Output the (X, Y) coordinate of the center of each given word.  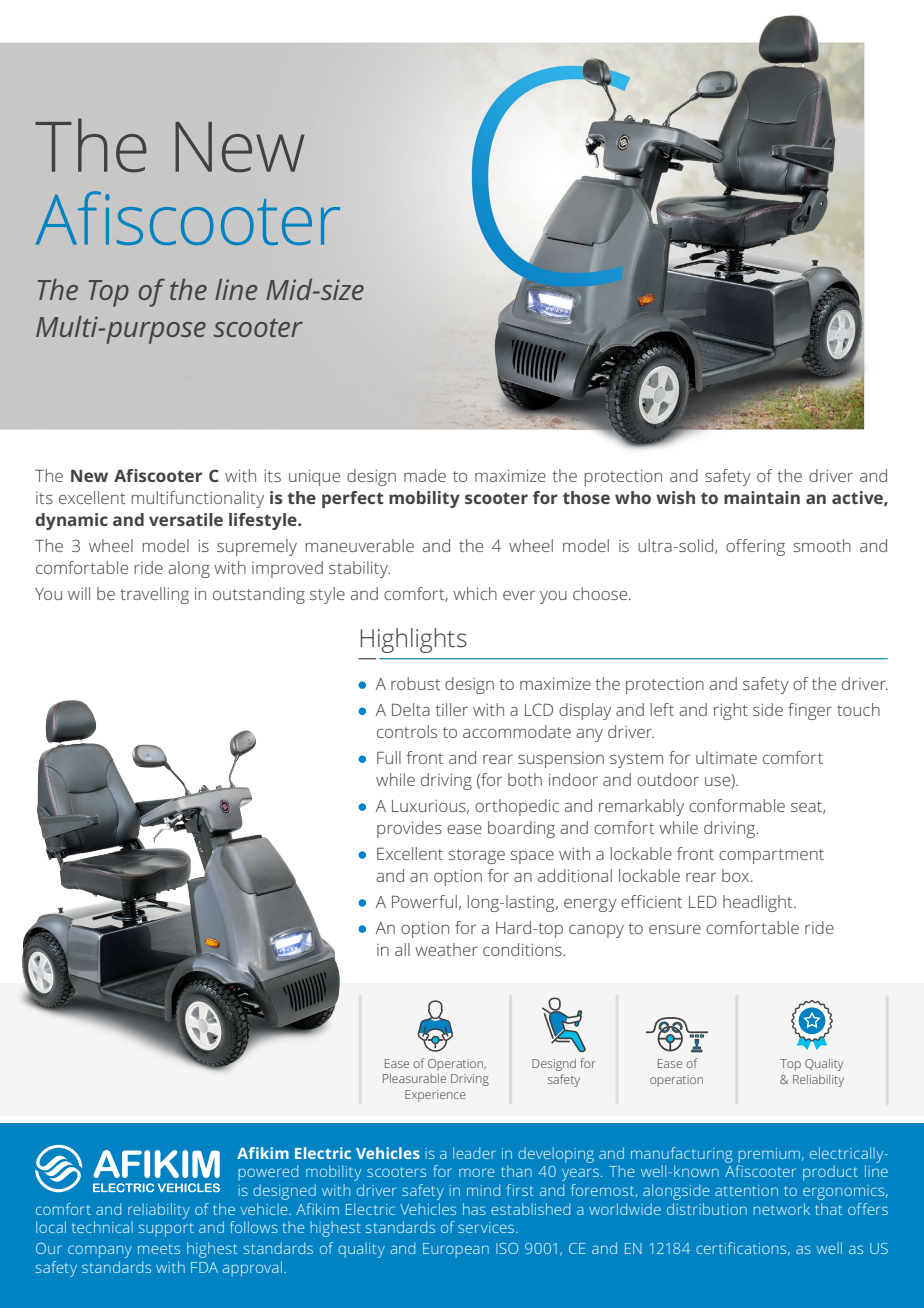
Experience (435, 1096)
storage (476, 856)
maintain (762, 497)
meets (159, 1249)
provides (409, 829)
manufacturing (681, 1155)
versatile (186, 519)
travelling (154, 595)
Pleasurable (414, 1078)
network (781, 1209)
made (425, 475)
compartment (771, 856)
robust (415, 683)
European (456, 1250)
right (731, 711)
